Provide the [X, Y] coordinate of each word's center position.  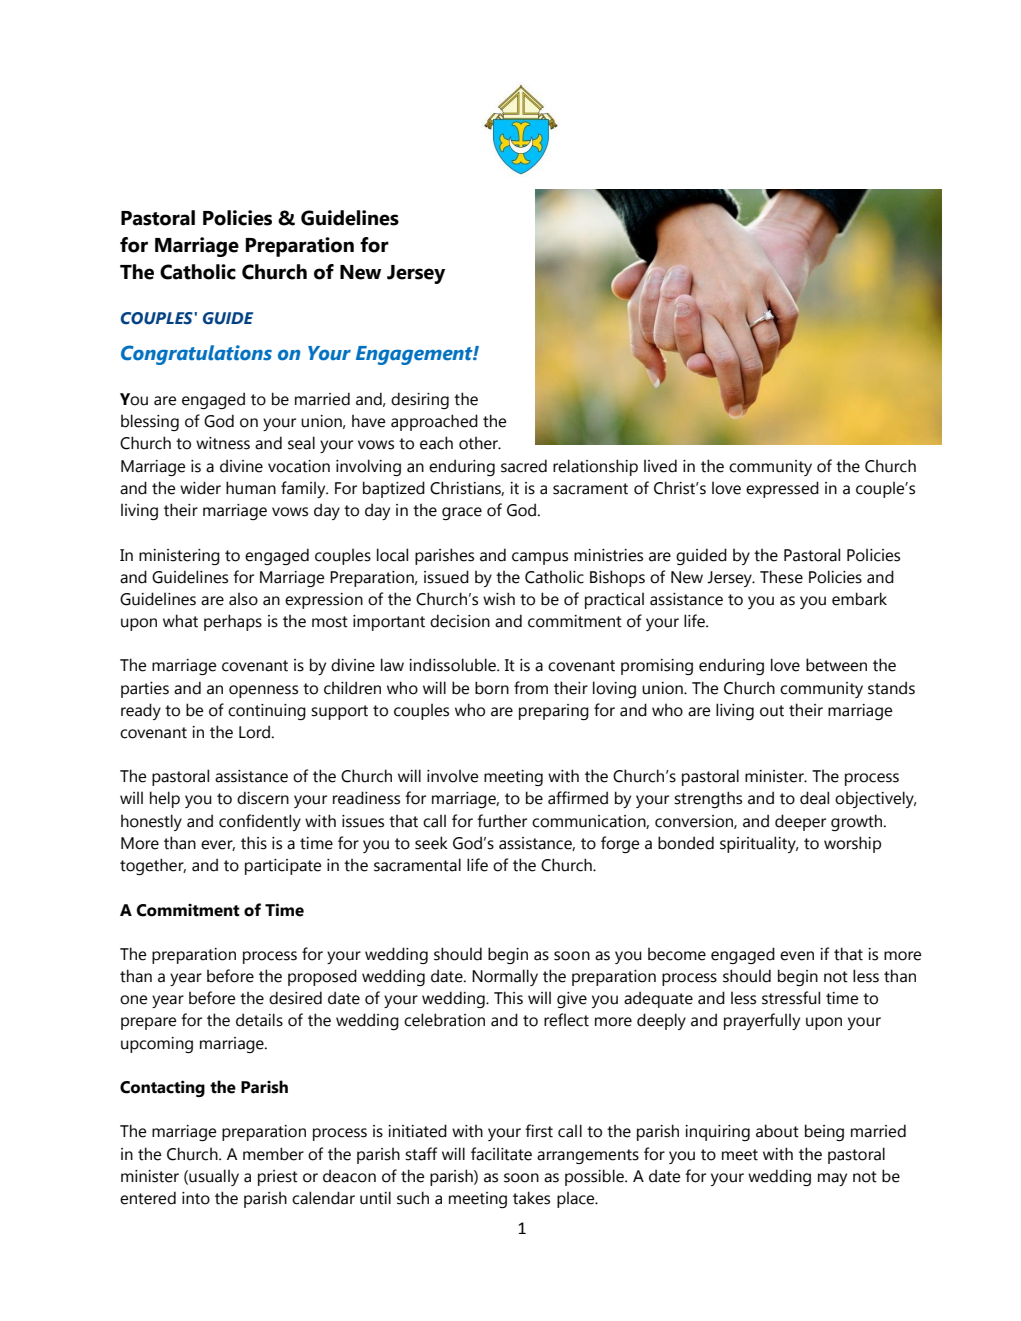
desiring [420, 400]
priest [278, 1178]
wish [499, 599]
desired [295, 998]
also [243, 599]
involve [452, 776]
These [781, 577]
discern [263, 798]
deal [814, 798]
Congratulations [196, 355]
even [797, 956]
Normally [505, 977]
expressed [782, 489]
